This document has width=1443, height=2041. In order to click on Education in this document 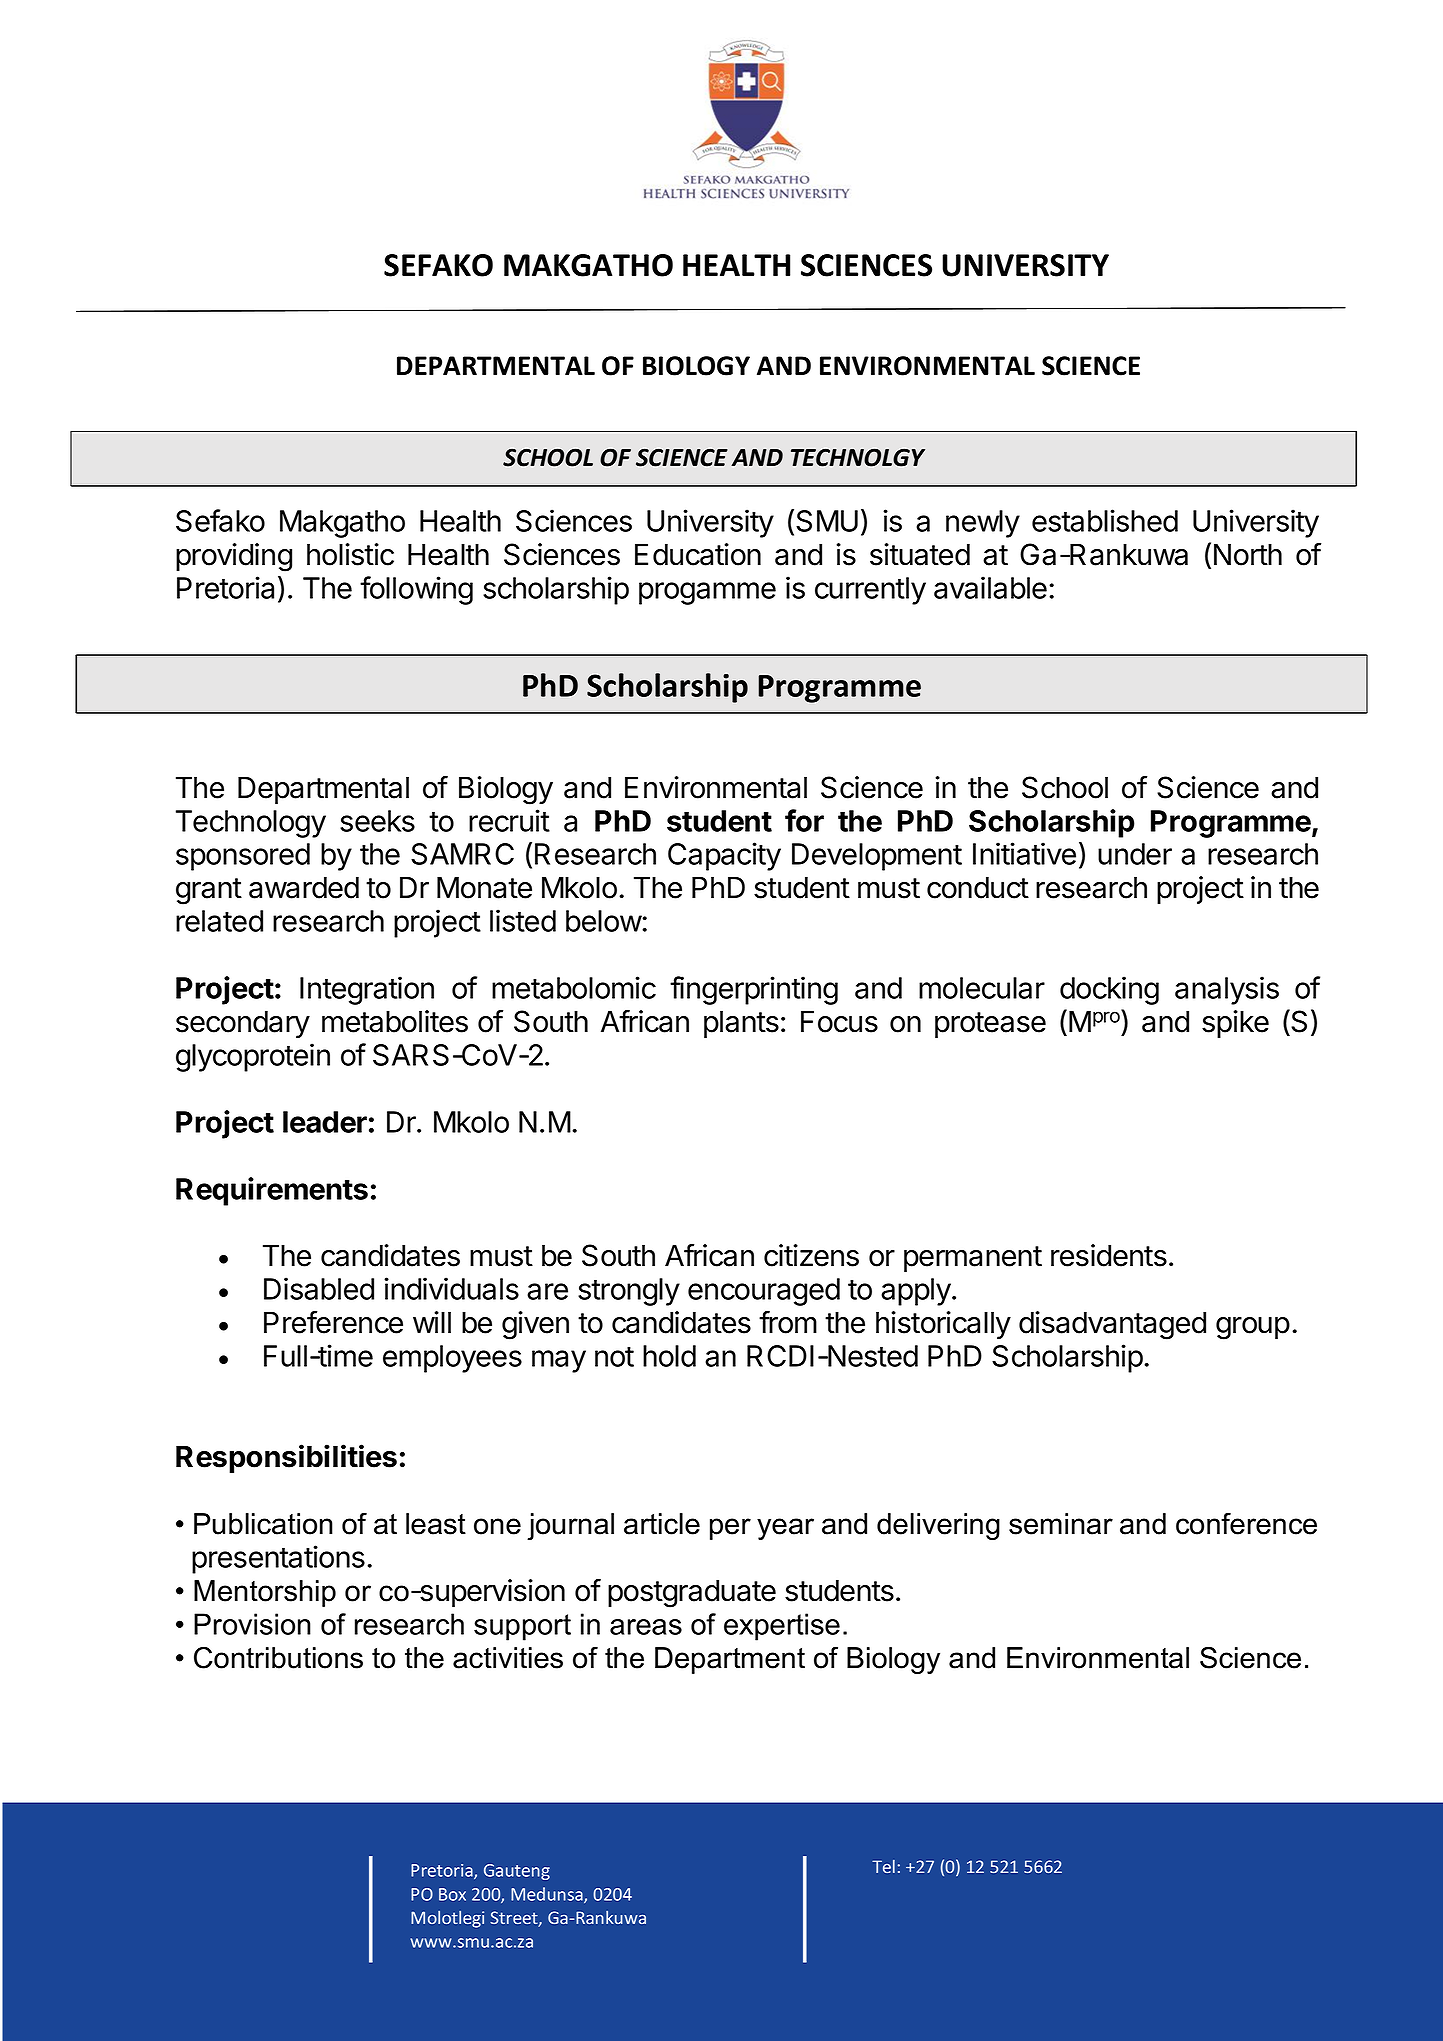, I will do `click(698, 554)`.
